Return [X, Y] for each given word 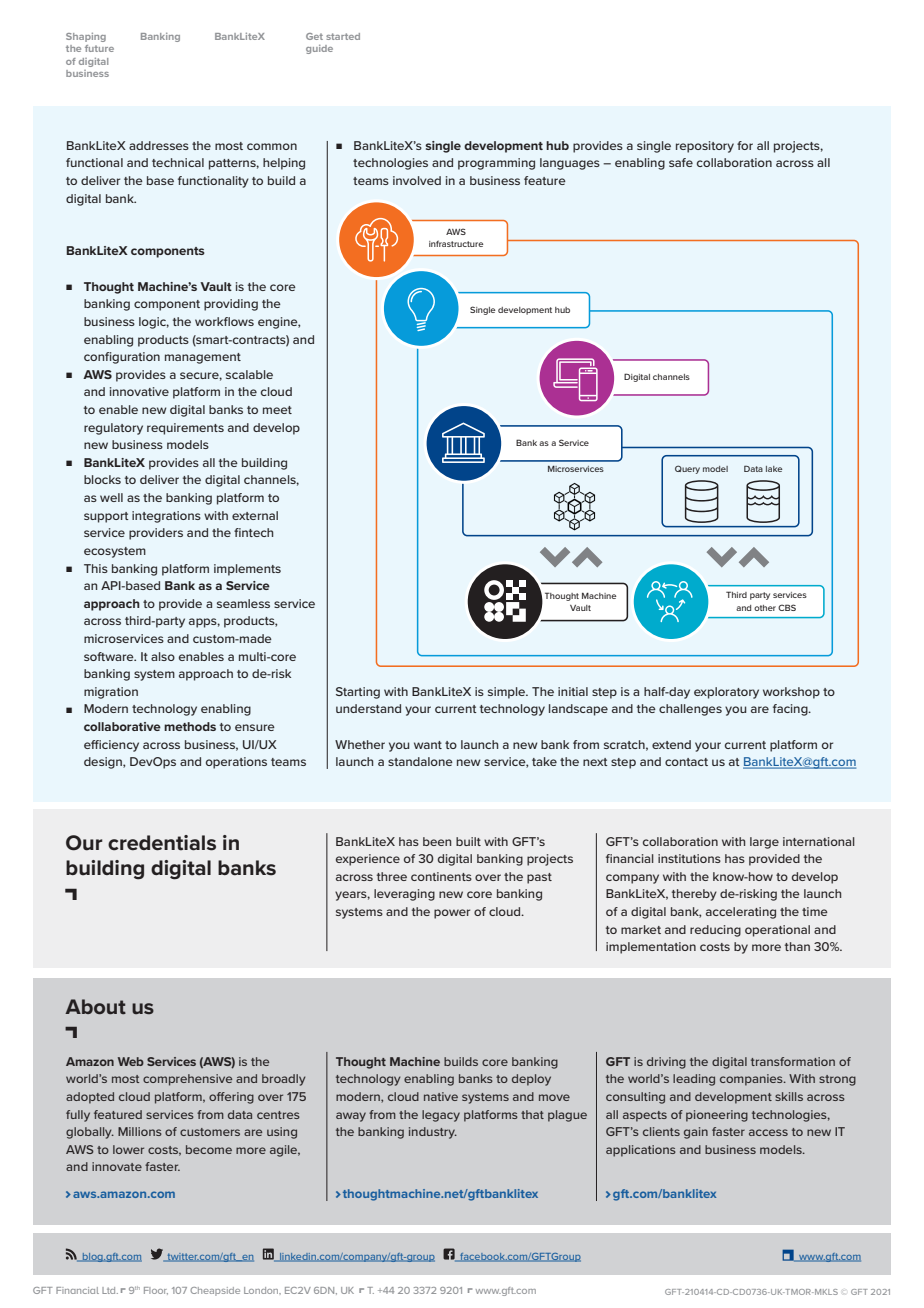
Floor [156, 1291]
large [764, 843]
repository [705, 147]
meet [277, 410]
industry [433, 1133]
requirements [185, 429]
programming [496, 164]
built [468, 841]
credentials [162, 843]
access [768, 1132]
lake [774, 469]
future [99, 48]
